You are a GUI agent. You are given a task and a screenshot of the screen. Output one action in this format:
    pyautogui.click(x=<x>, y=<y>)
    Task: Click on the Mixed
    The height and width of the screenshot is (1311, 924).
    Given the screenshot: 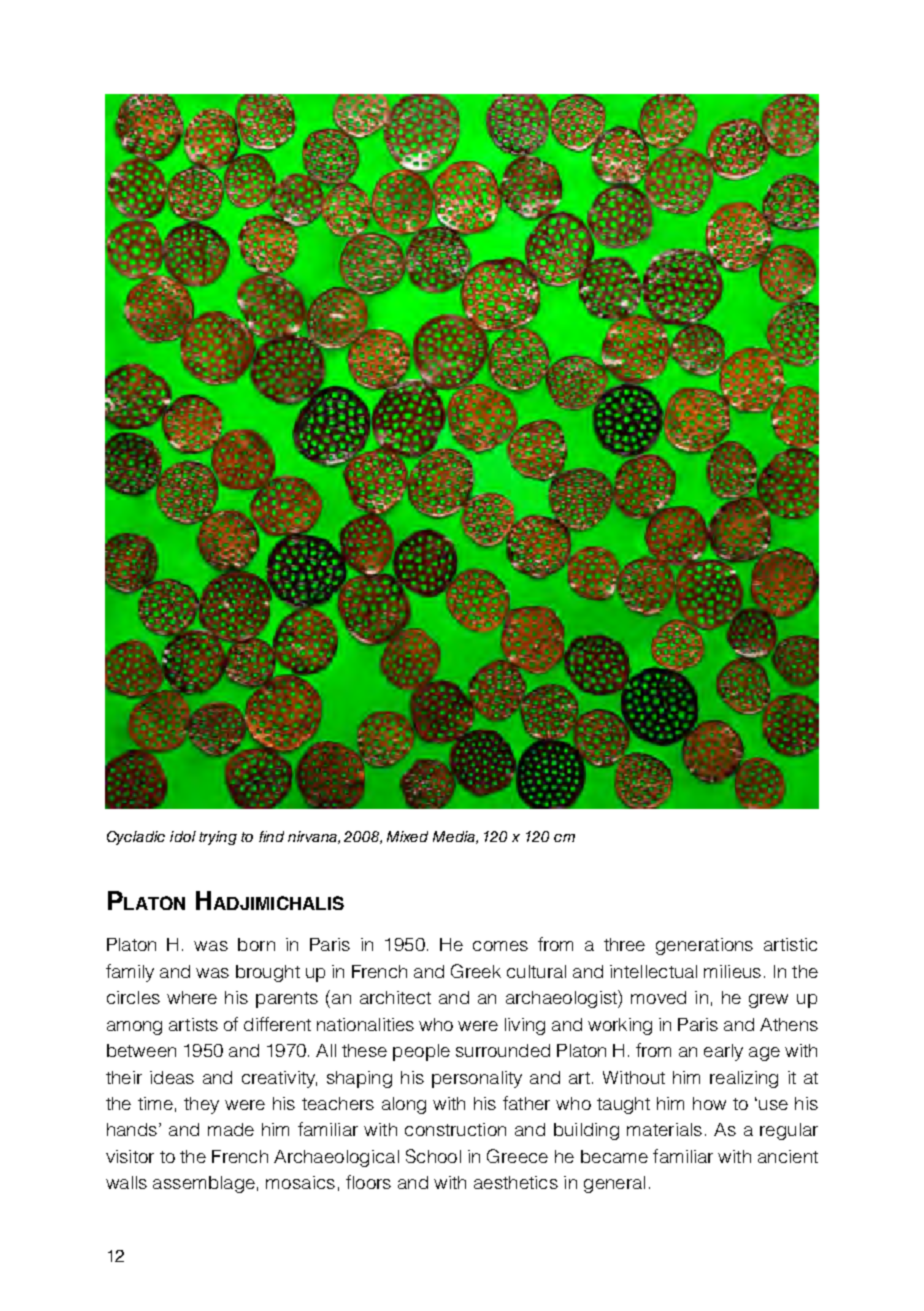 What is the action you would take?
    pyautogui.click(x=407, y=836)
